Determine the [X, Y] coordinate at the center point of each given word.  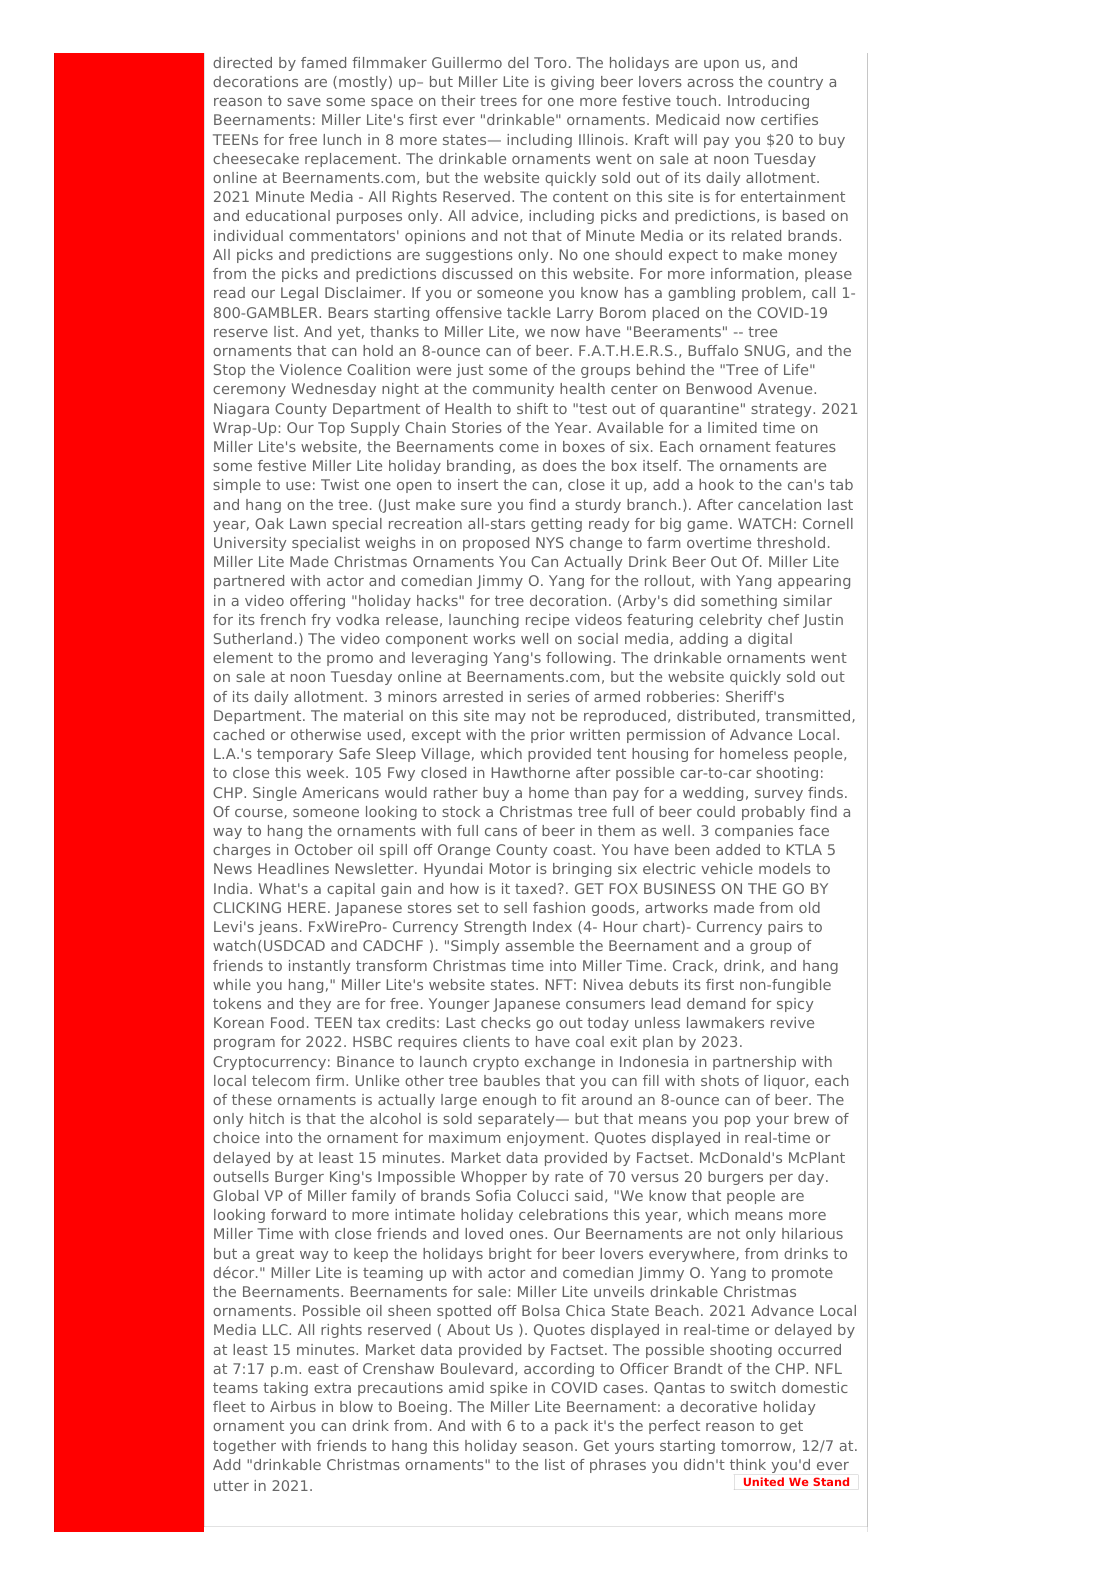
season [548, 1447]
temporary [295, 755]
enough [509, 1101]
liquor [786, 1082]
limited [732, 427]
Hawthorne [531, 772]
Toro [550, 62]
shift [532, 408]
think [748, 1464]
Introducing [768, 102]
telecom [281, 1080]
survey [779, 795]
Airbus [293, 1406]
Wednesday [334, 390]
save [304, 102]
